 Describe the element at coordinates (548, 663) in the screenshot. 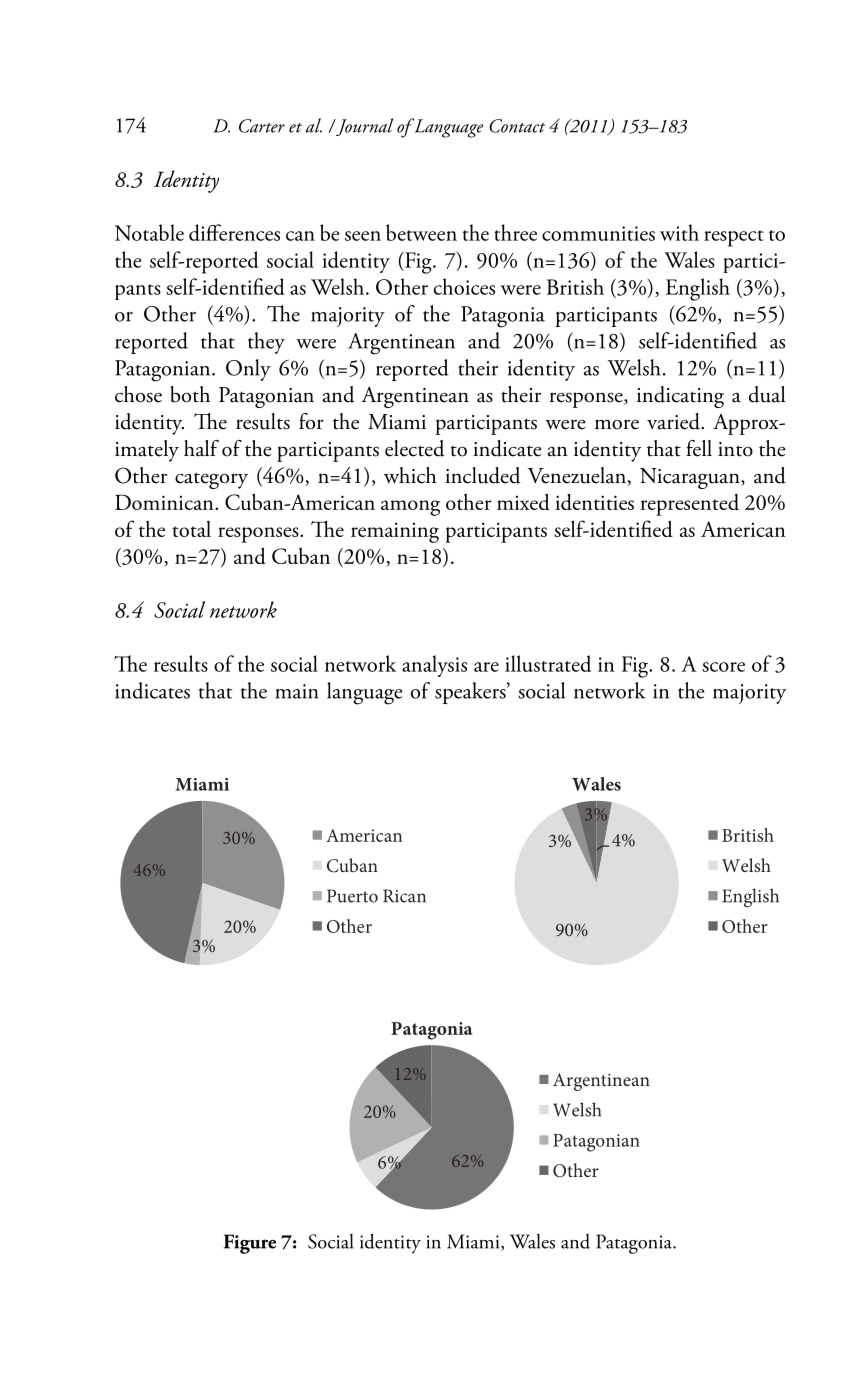

I see `illustrated` at that location.
